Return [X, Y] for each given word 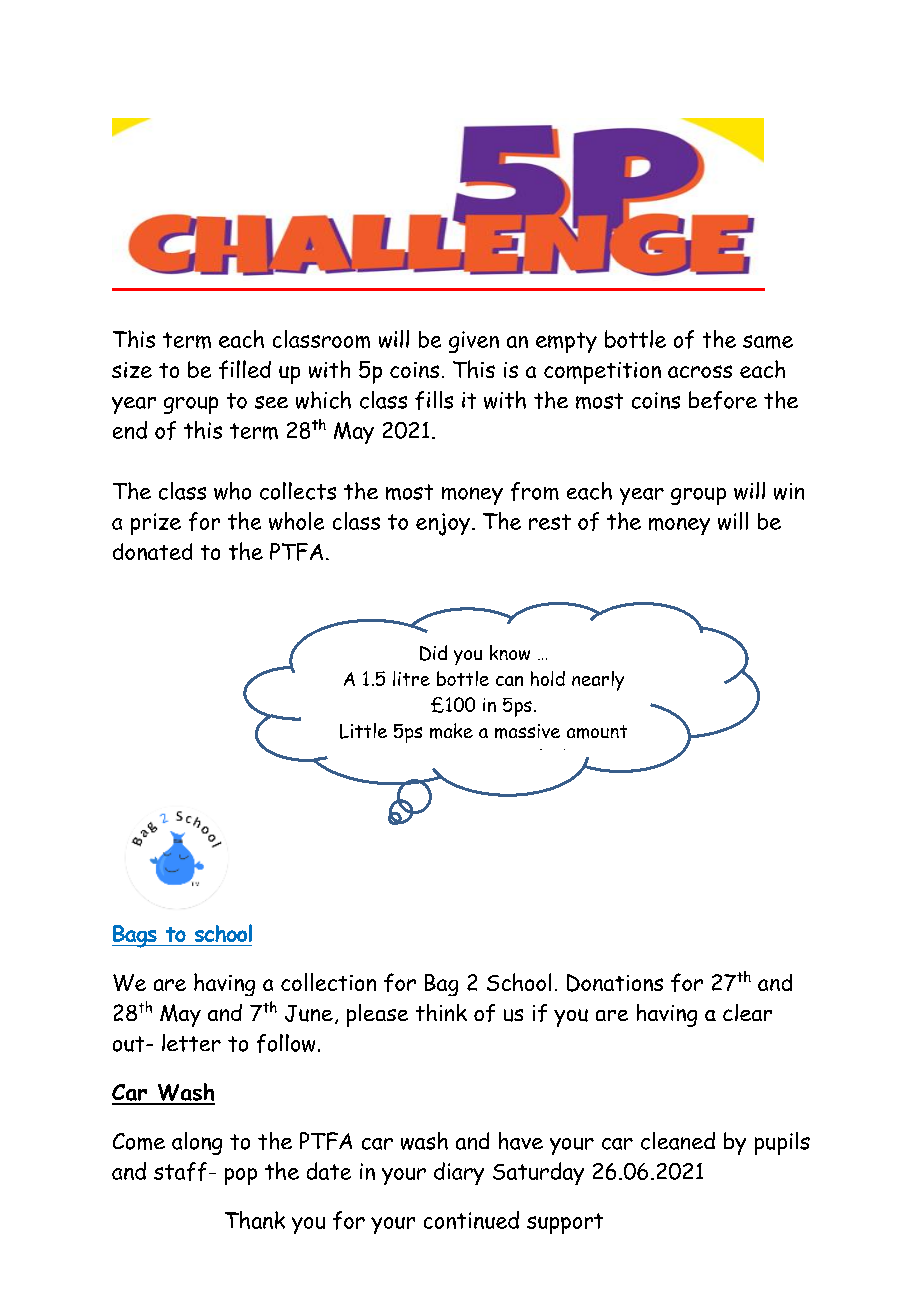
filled [245, 369]
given [474, 342]
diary [459, 1173]
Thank [255, 1220]
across [700, 371]
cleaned [678, 1141]
